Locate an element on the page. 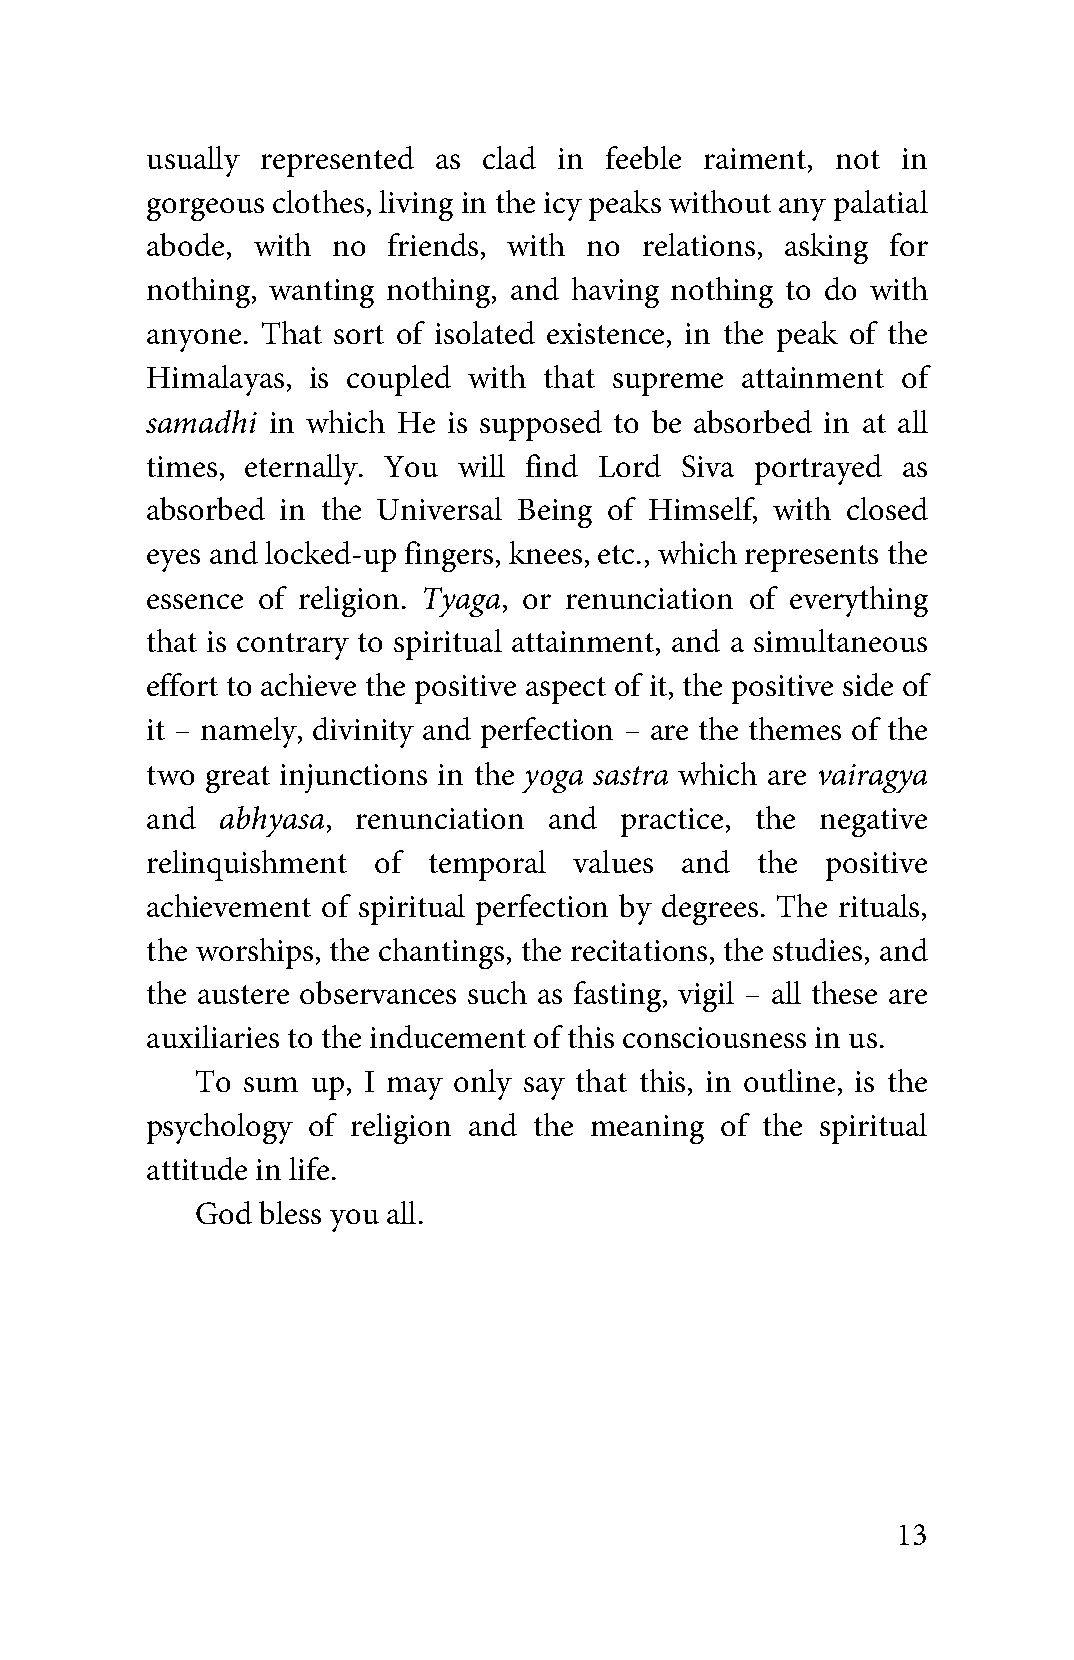 This document has height=1660, width=1074. raiment is located at coordinates (756, 158).
